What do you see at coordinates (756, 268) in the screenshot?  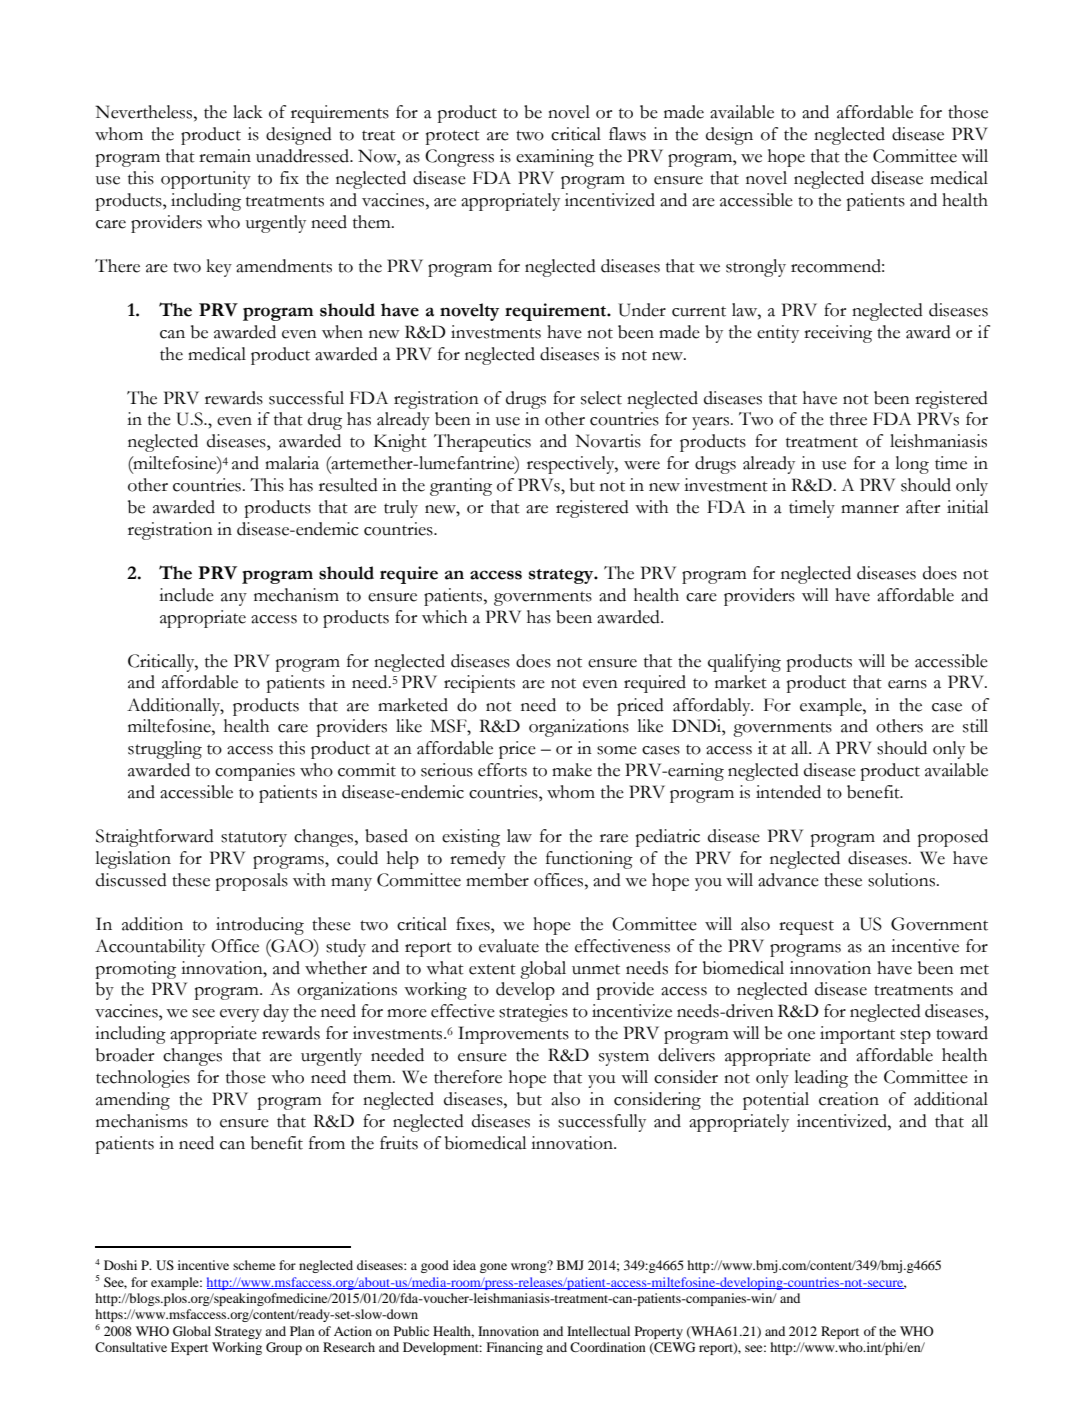 I see `strongly` at bounding box center [756, 268].
